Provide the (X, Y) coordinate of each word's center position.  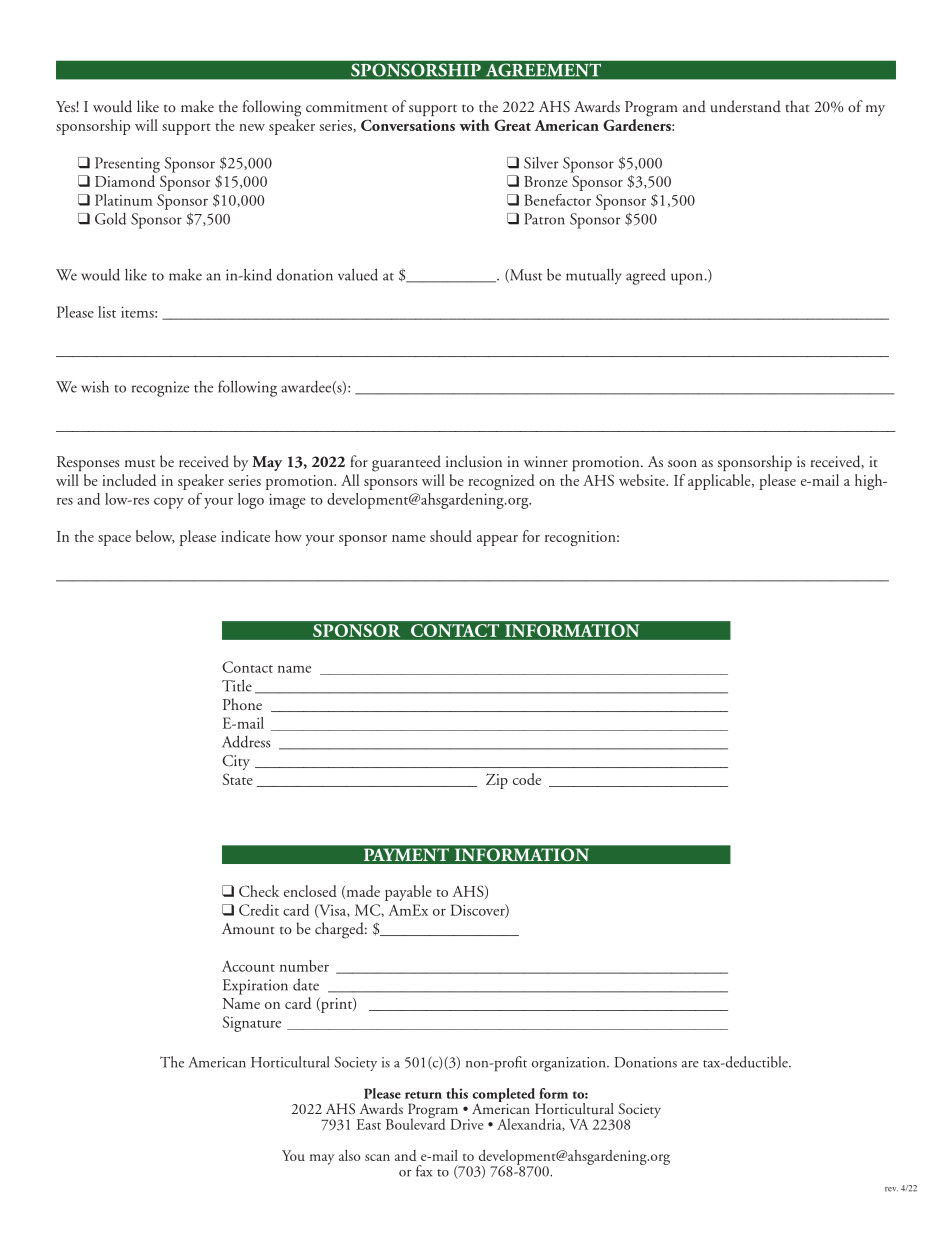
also (349, 1155)
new (252, 127)
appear (497, 540)
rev (891, 1189)
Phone (242, 704)
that (798, 106)
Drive (467, 1124)
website (643, 480)
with (475, 125)
